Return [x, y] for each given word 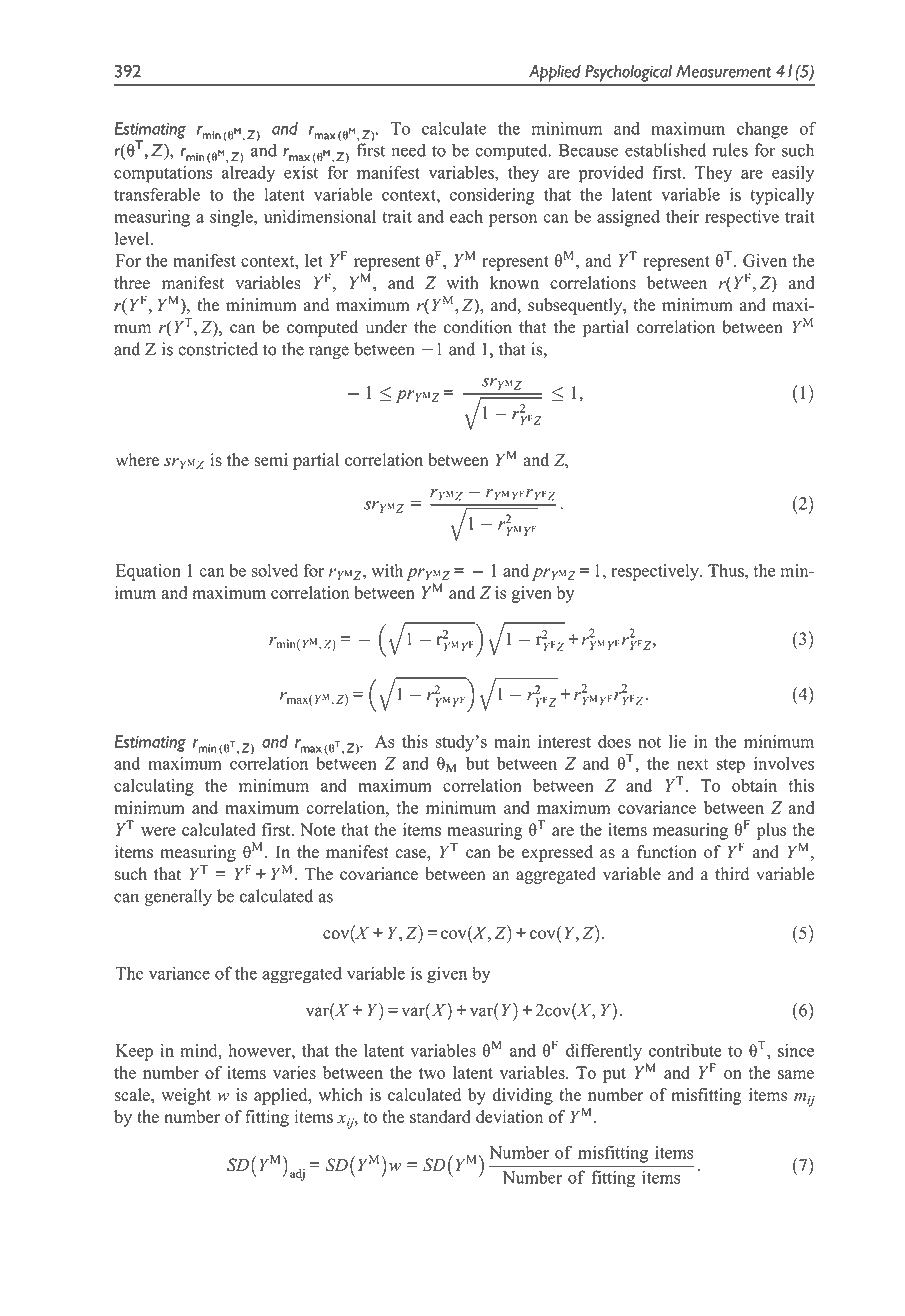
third [732, 874]
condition [478, 327]
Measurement [723, 71]
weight [186, 1096]
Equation [148, 572]
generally [178, 897]
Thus [727, 570]
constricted [218, 349]
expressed [557, 853]
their [683, 216]
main [512, 741]
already [248, 173]
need [409, 150]
